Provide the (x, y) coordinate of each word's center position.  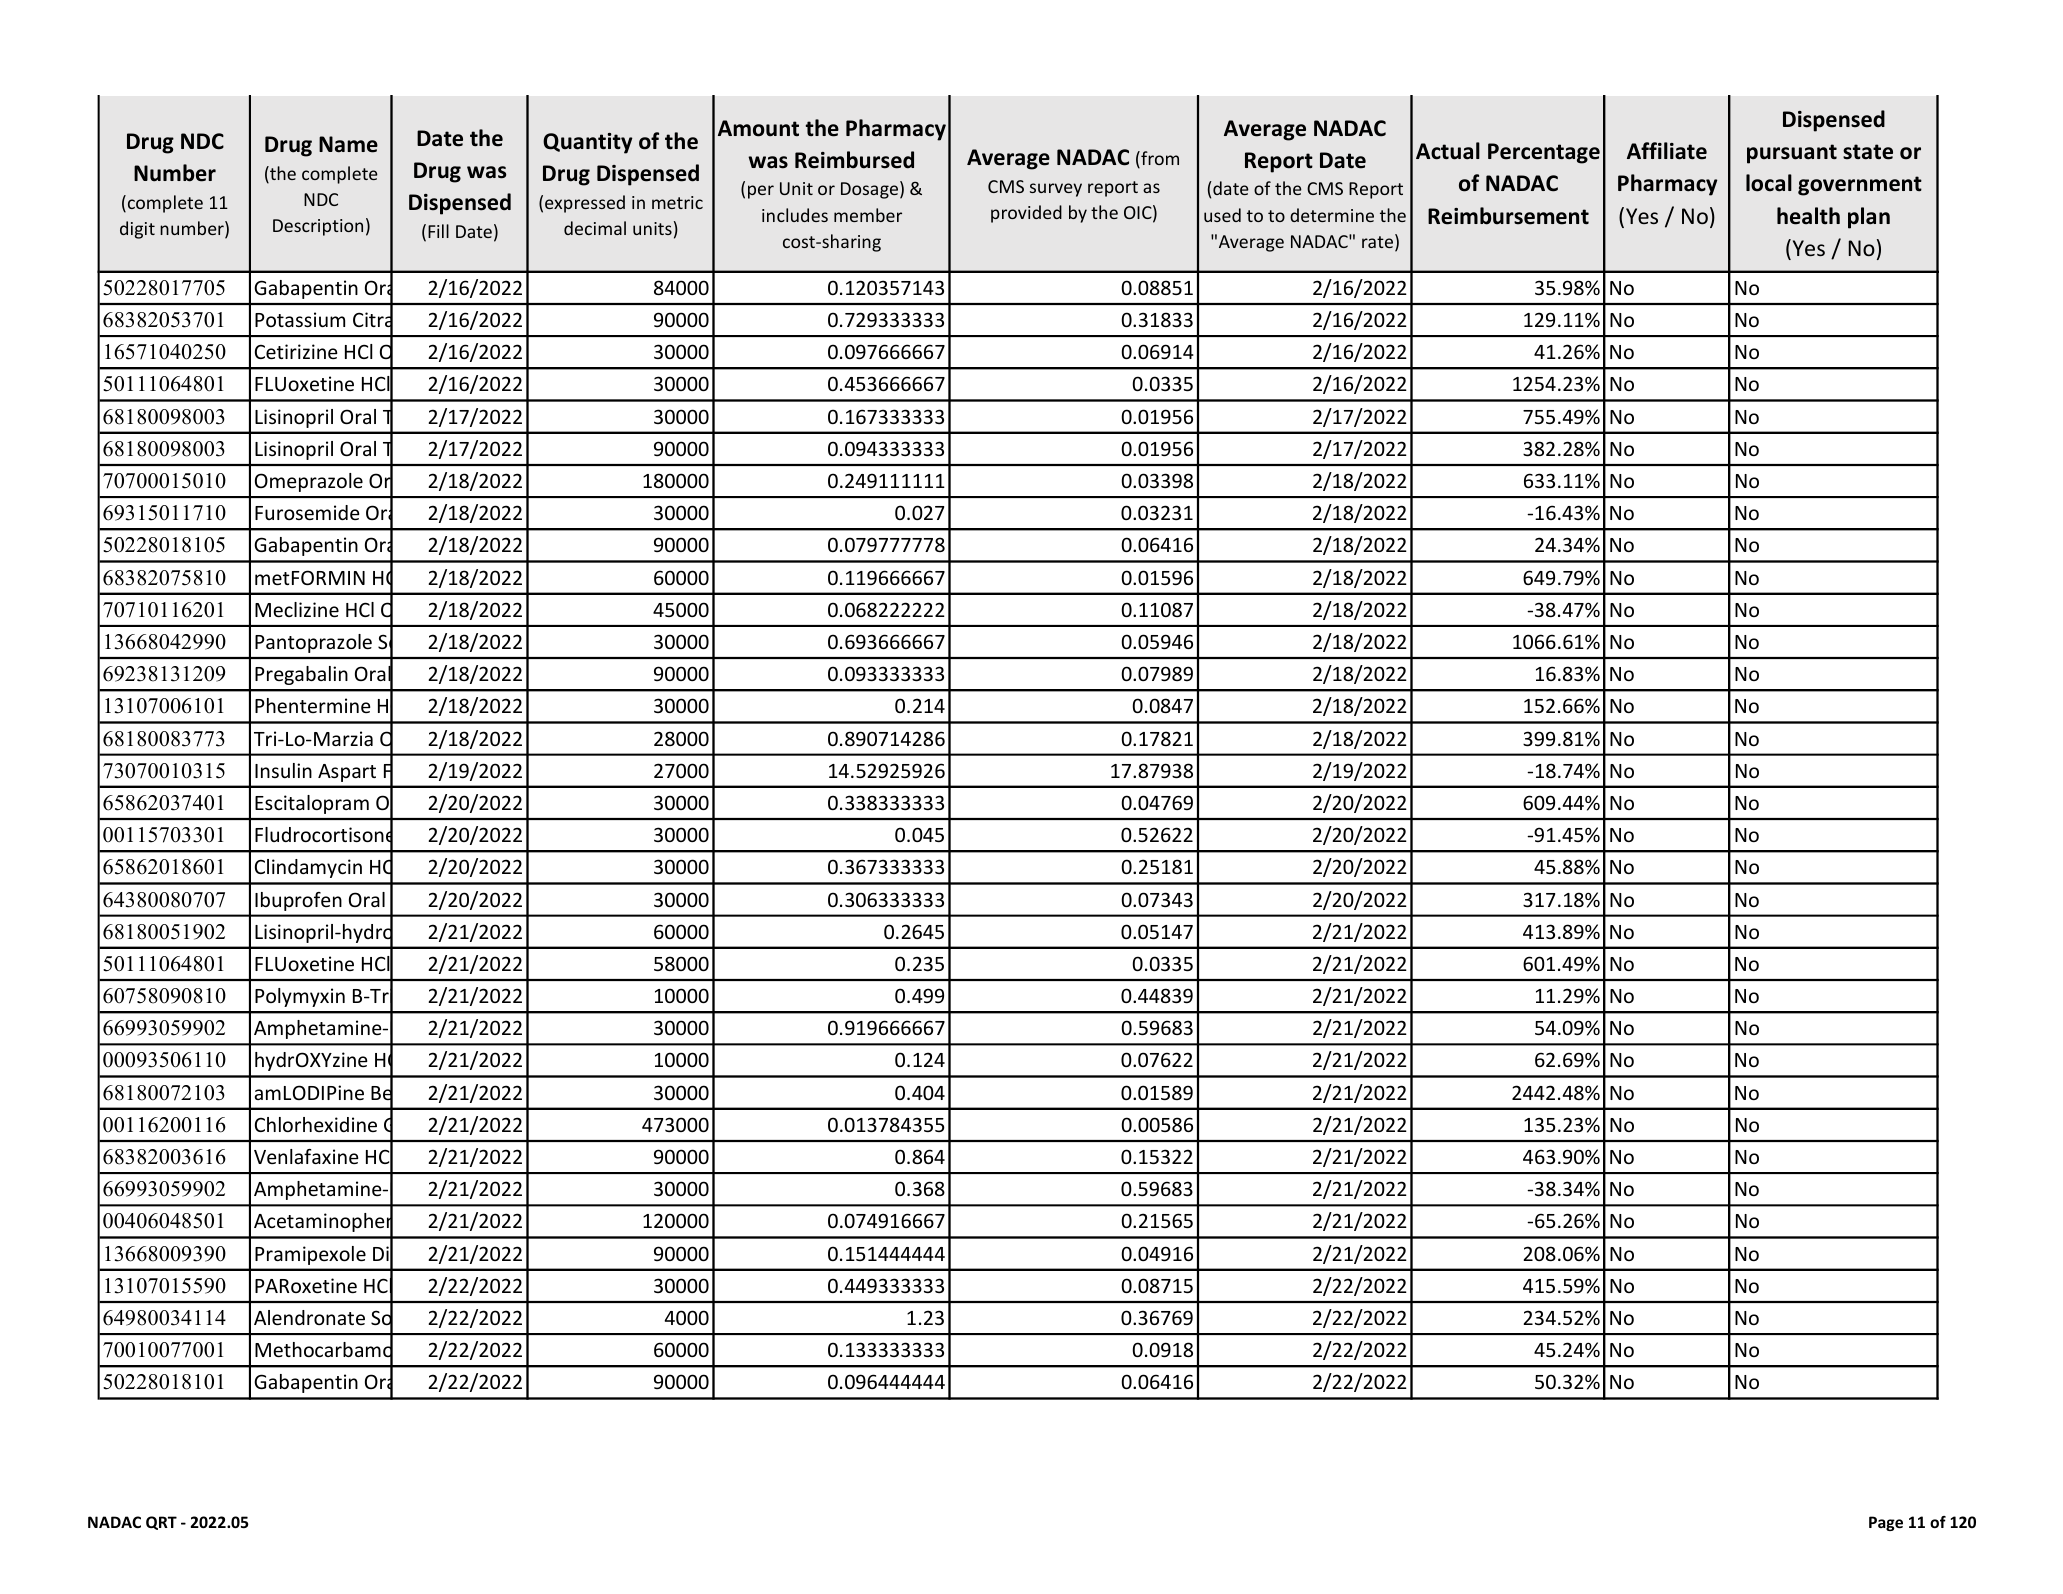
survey (1056, 190)
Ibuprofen (298, 901)
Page (1886, 1523)
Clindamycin (308, 868)
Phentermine (312, 705)
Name (348, 144)
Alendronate (309, 1317)
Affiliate (1667, 151)
